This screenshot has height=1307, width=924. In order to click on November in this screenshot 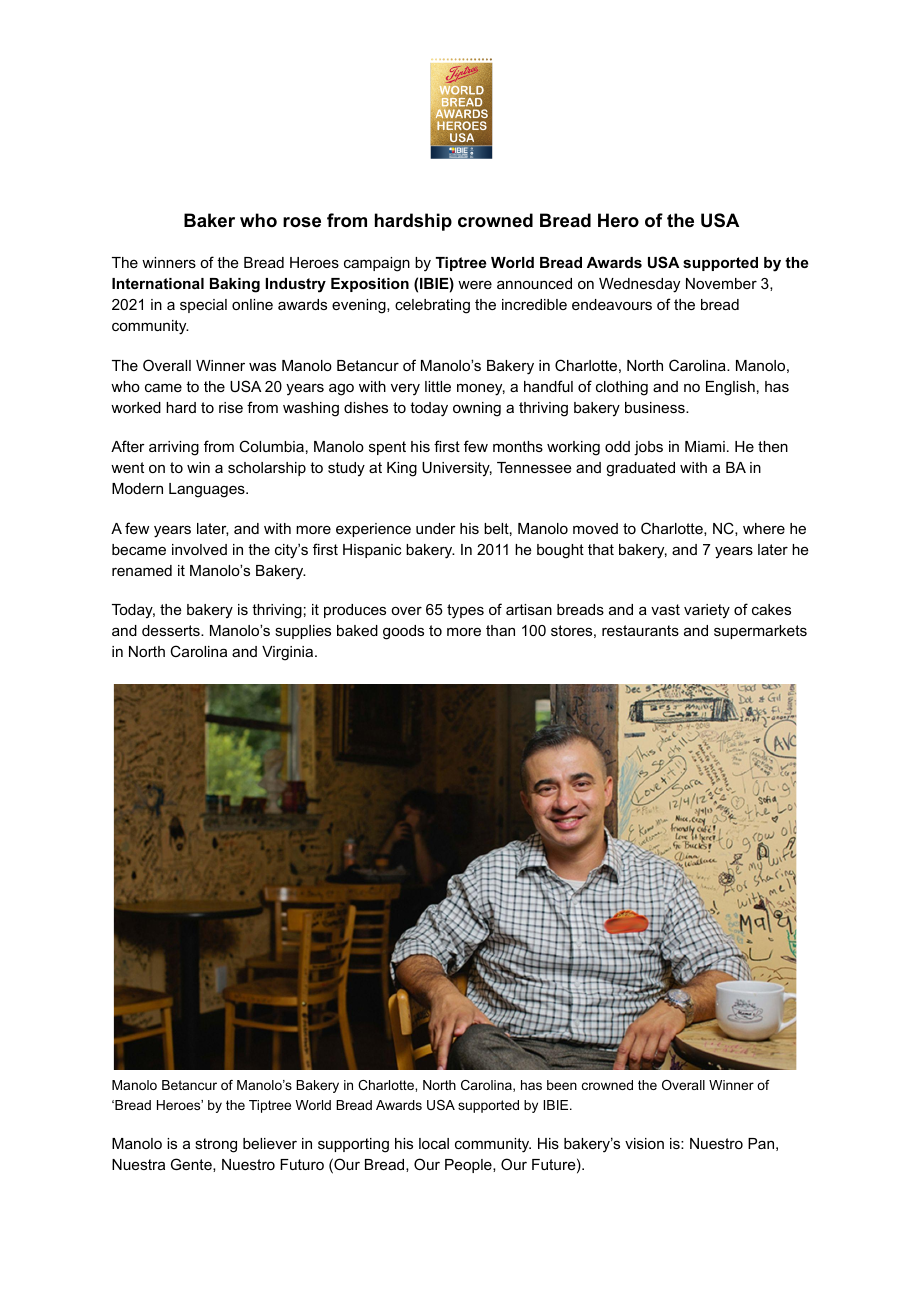, I will do `click(721, 283)`.
